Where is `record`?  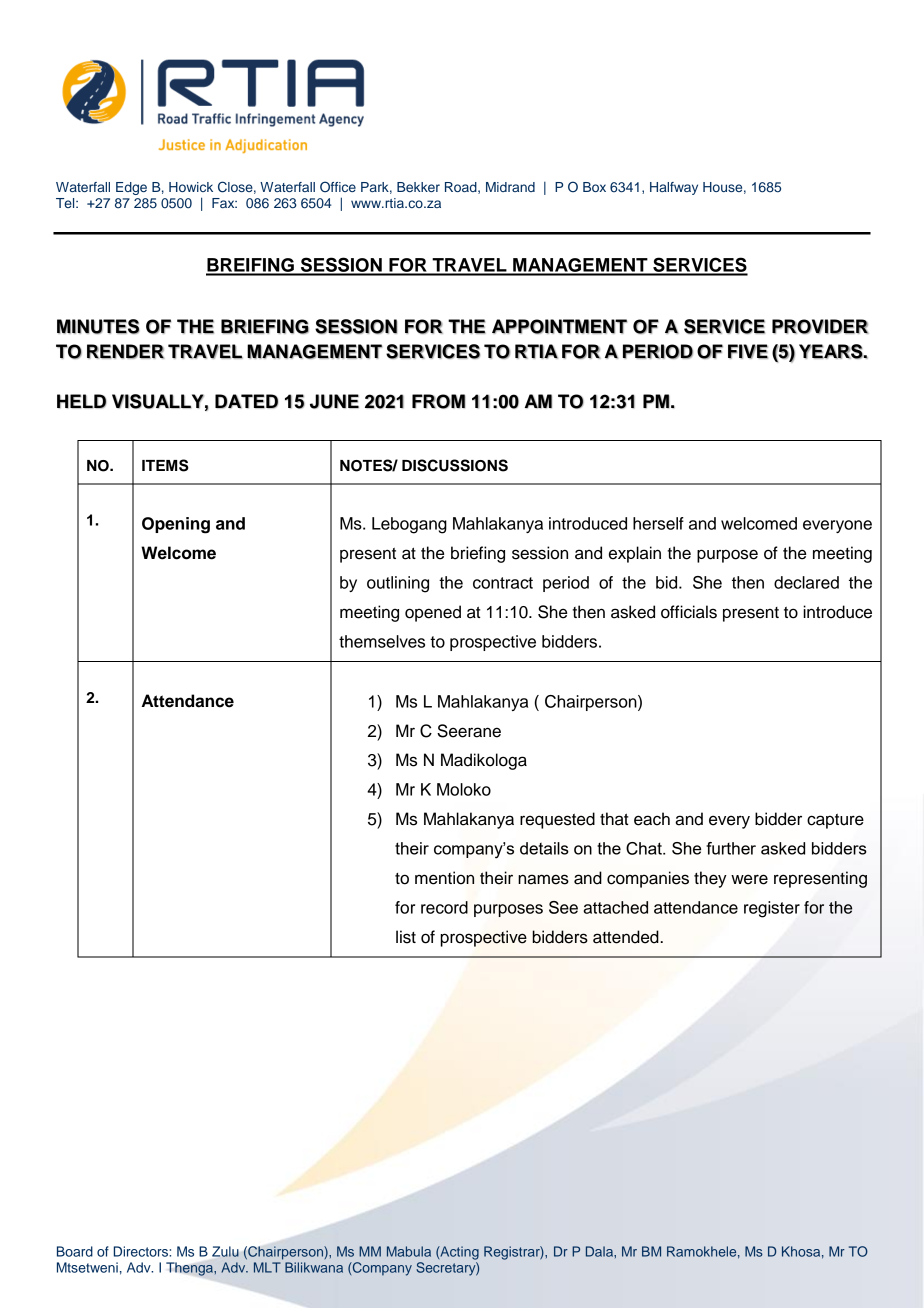 record is located at coordinates (444, 907).
